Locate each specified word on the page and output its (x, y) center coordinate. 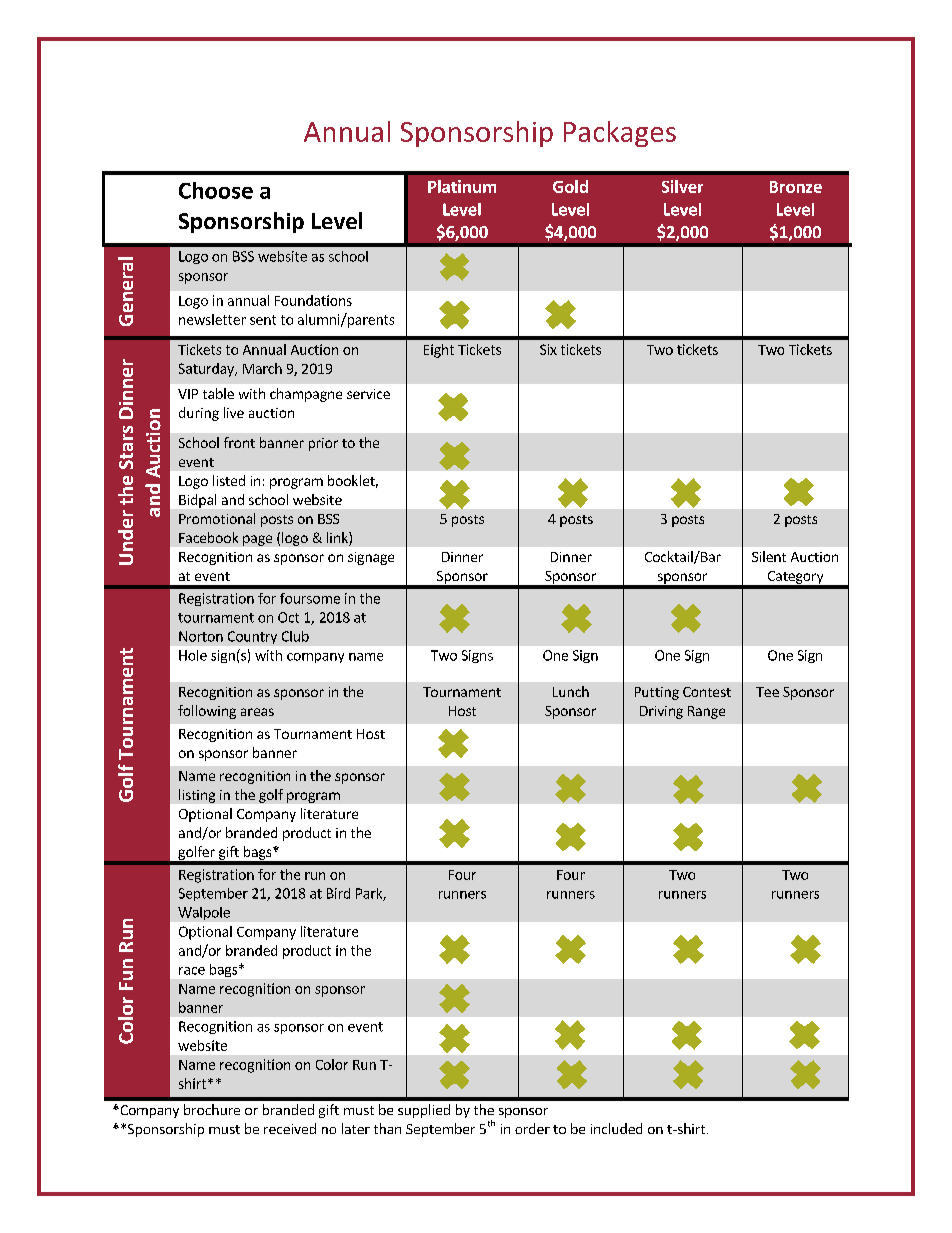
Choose (216, 190)
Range (706, 712)
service (368, 394)
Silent (769, 556)
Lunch (571, 691)
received (290, 1128)
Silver (682, 186)
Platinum (462, 186)
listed (229, 480)
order (532, 1128)
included (616, 1128)
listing (197, 796)
